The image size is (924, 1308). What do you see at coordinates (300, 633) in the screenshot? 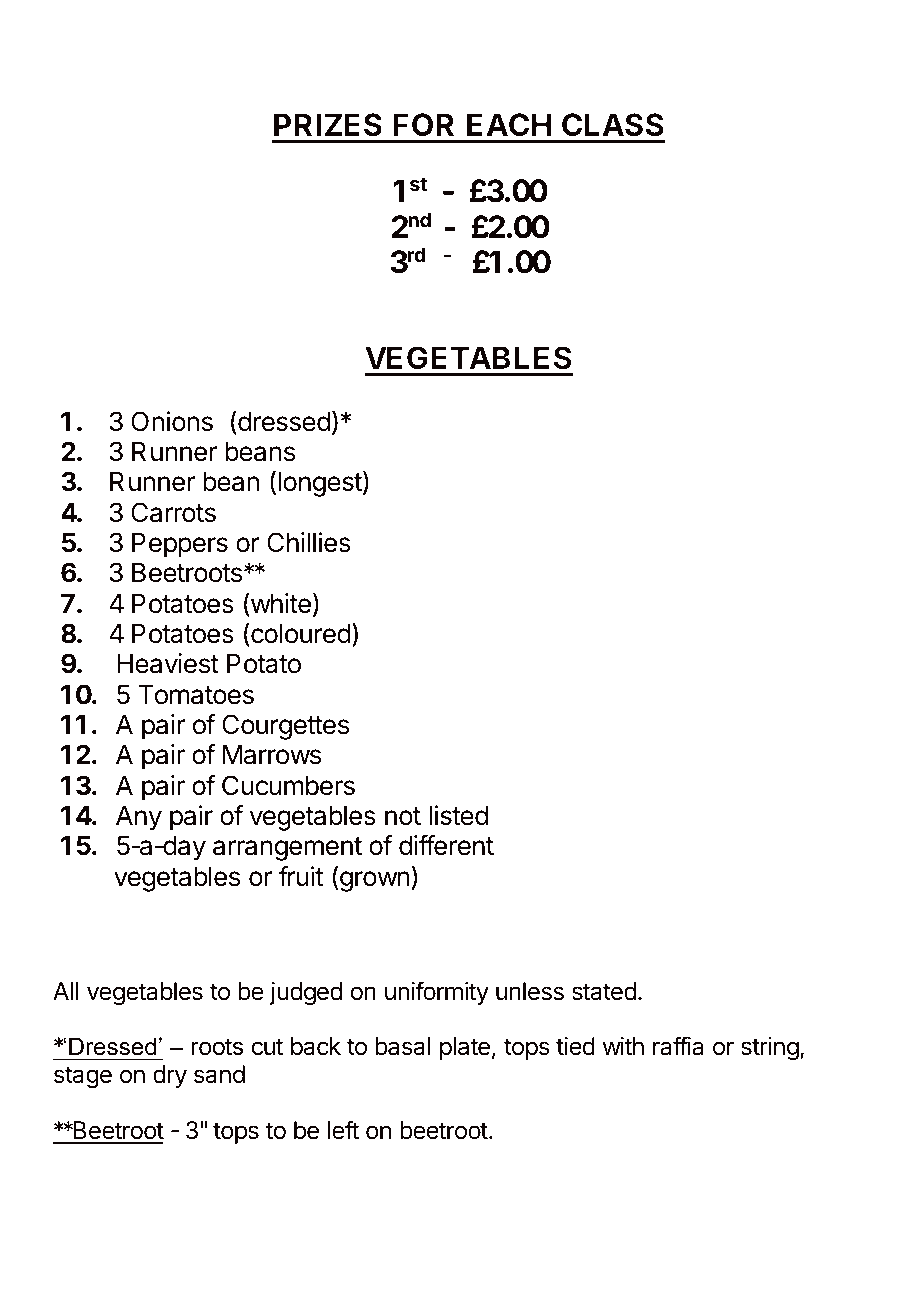
I see `coloured` at bounding box center [300, 633].
